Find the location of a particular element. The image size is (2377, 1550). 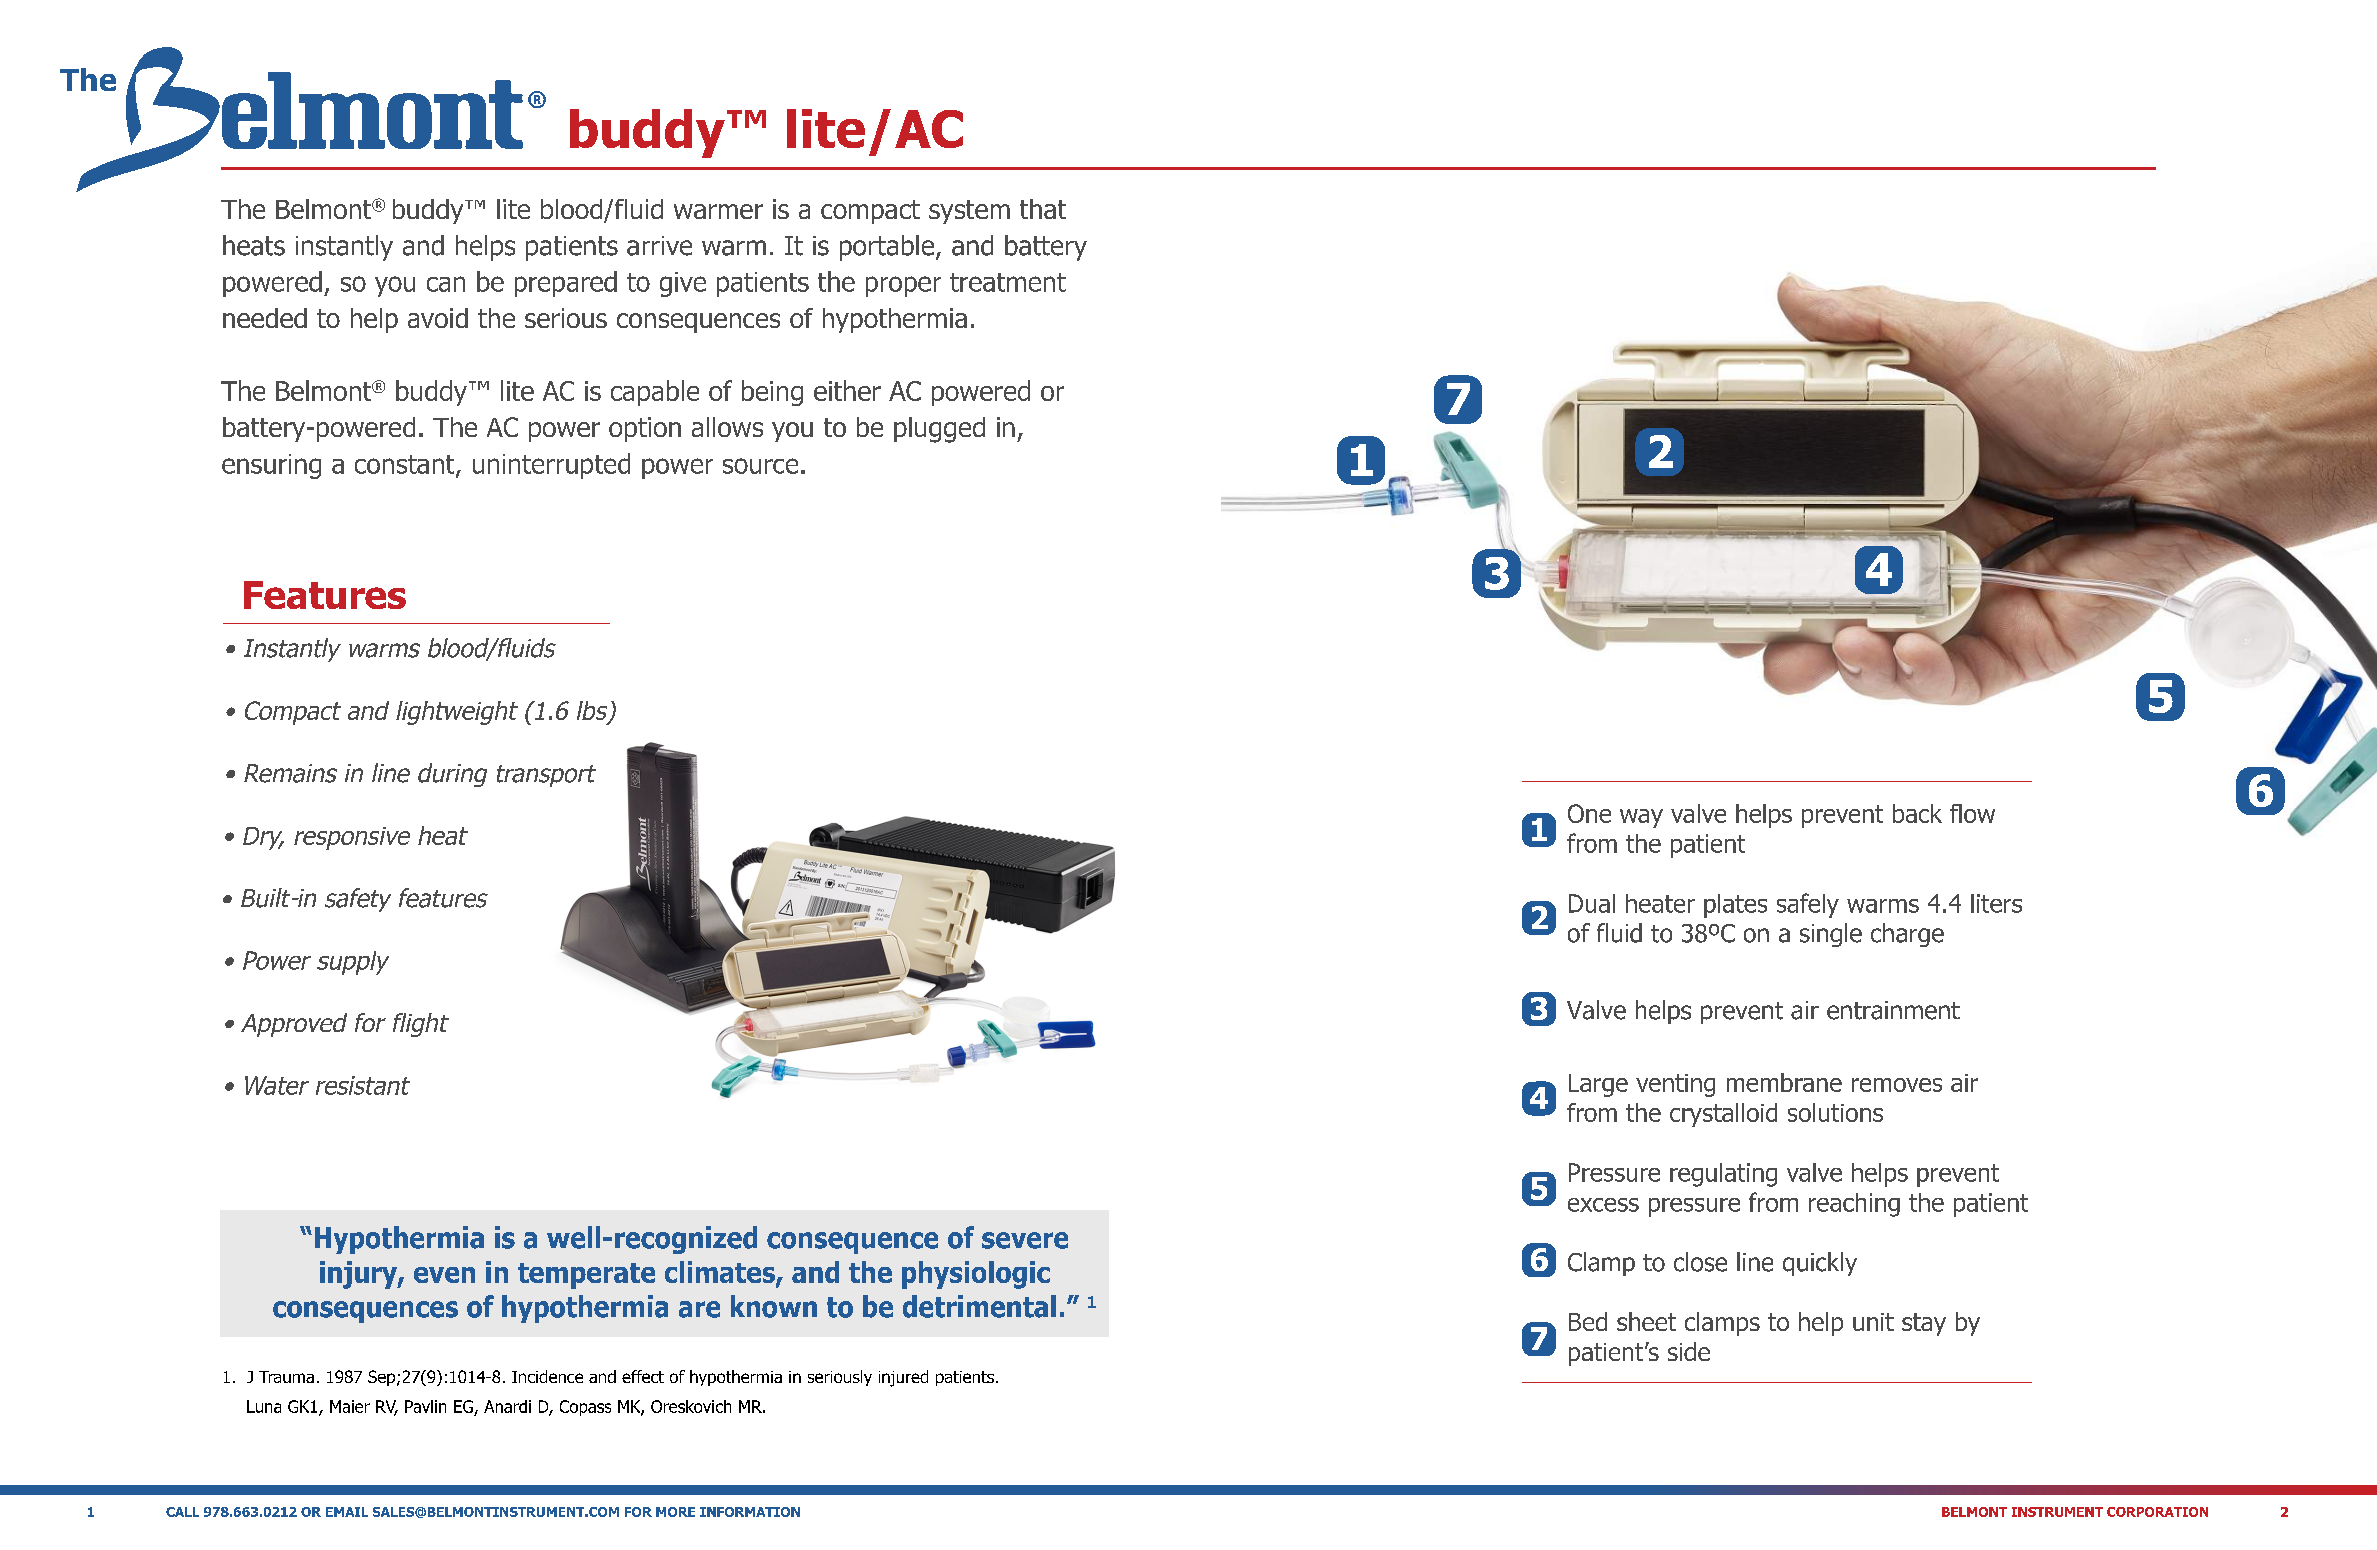

constant is located at coordinates (406, 465).
